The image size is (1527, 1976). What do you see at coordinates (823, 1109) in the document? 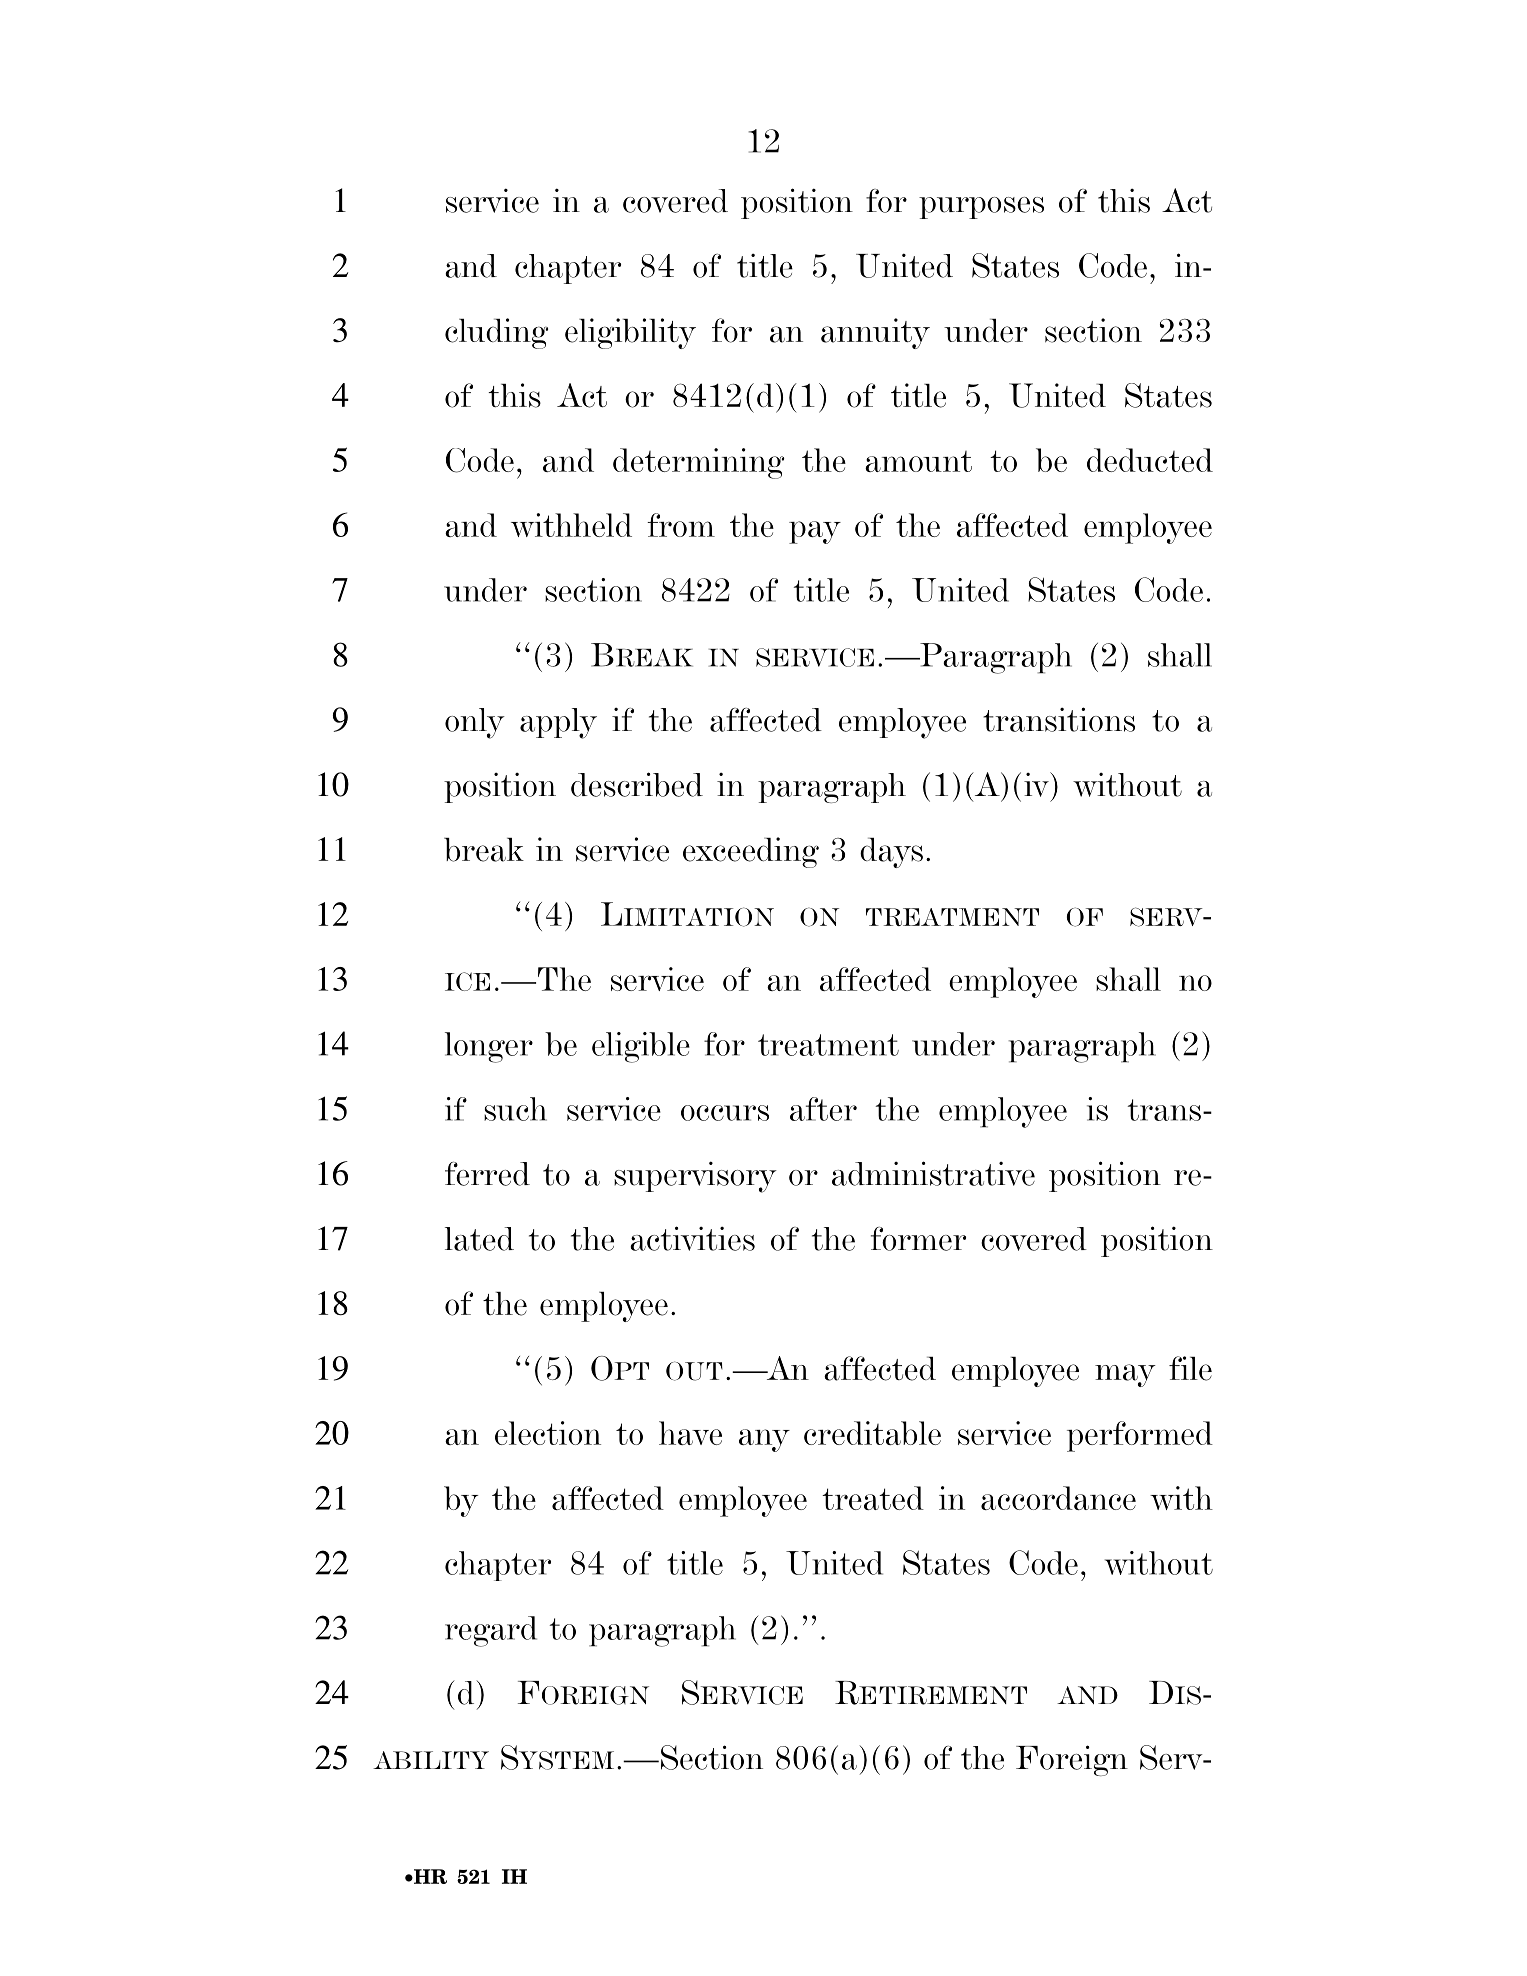
I see `after` at bounding box center [823, 1109].
